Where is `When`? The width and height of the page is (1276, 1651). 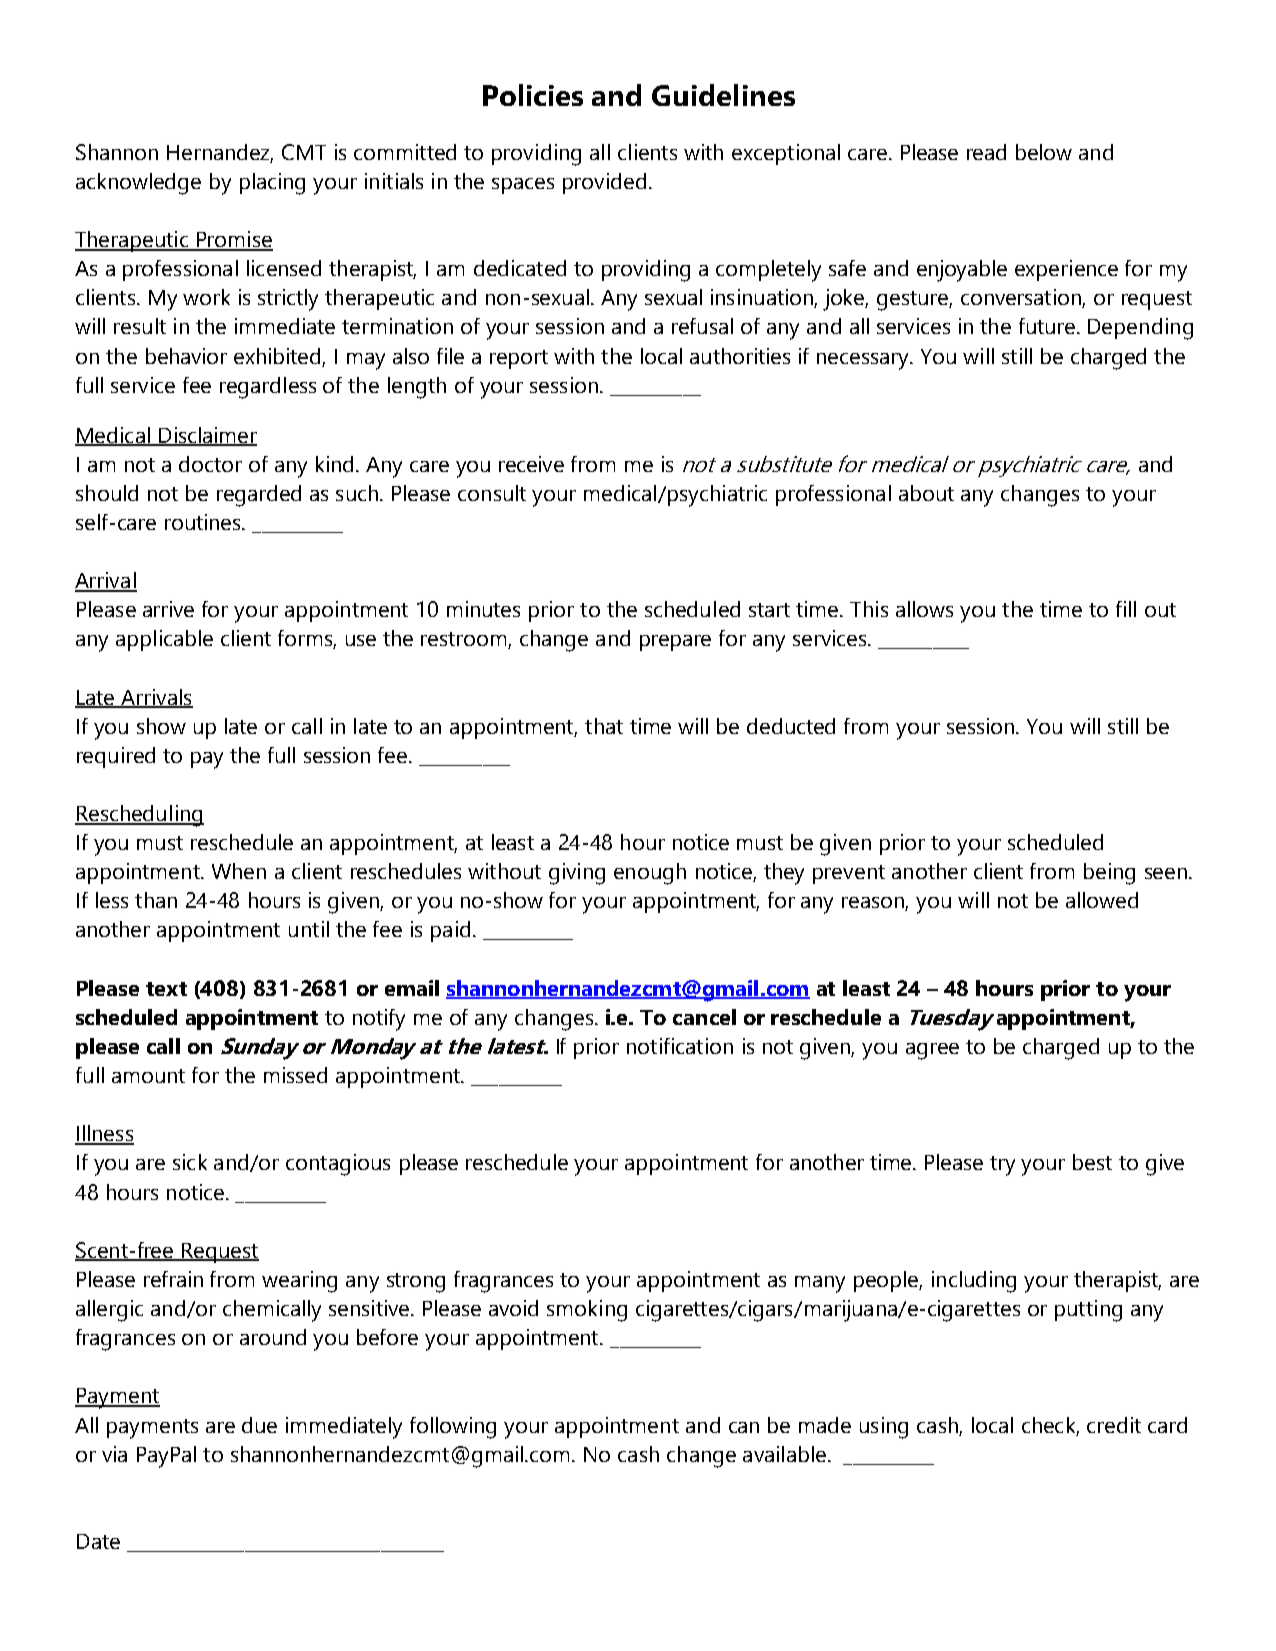
When is located at coordinates (239, 871).
